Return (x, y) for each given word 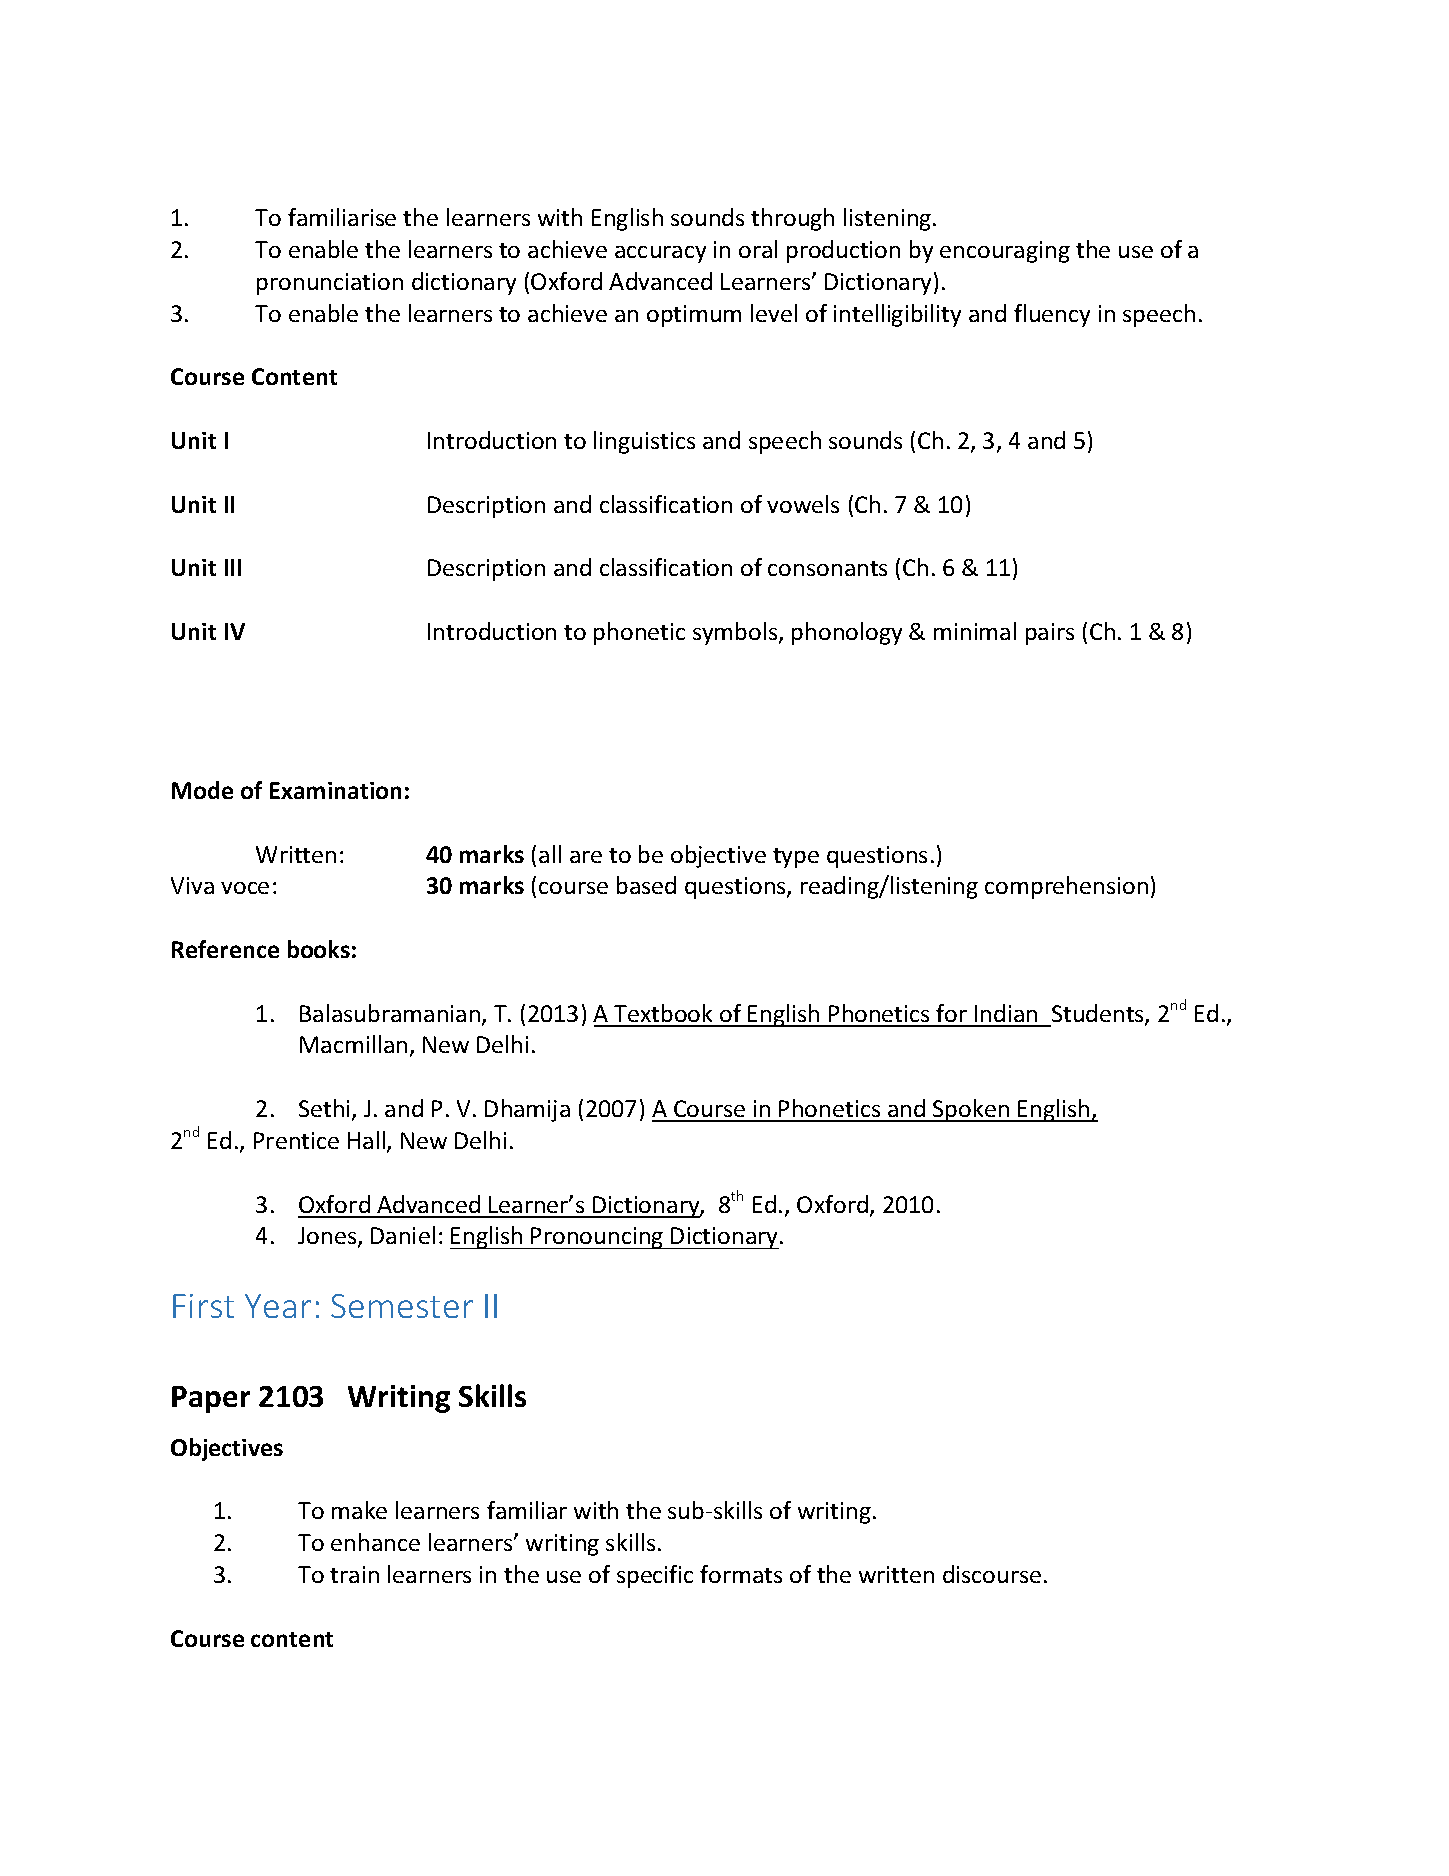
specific (655, 1576)
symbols (736, 633)
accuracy (660, 254)
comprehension (1066, 887)
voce (245, 888)
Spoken (971, 1110)
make (359, 1510)
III (233, 567)
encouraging (1005, 252)
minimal (975, 631)
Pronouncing (598, 1238)
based (646, 885)
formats (741, 1574)
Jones (328, 1237)
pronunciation (330, 284)
